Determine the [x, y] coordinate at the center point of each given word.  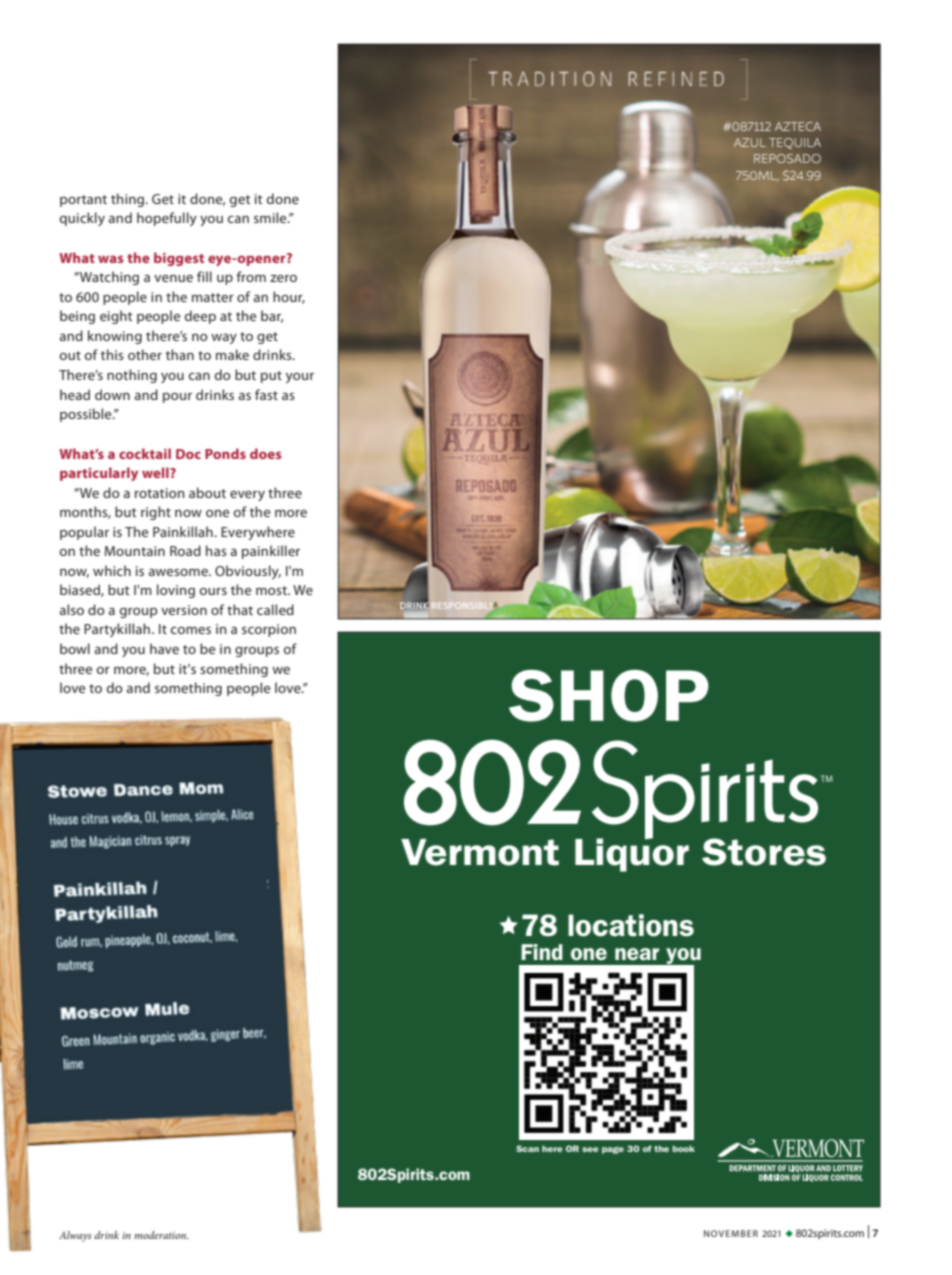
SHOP [609, 696]
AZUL [750, 142]
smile [271, 217]
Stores [764, 852]
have [164, 648]
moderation [161, 1235]
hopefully [167, 219]
